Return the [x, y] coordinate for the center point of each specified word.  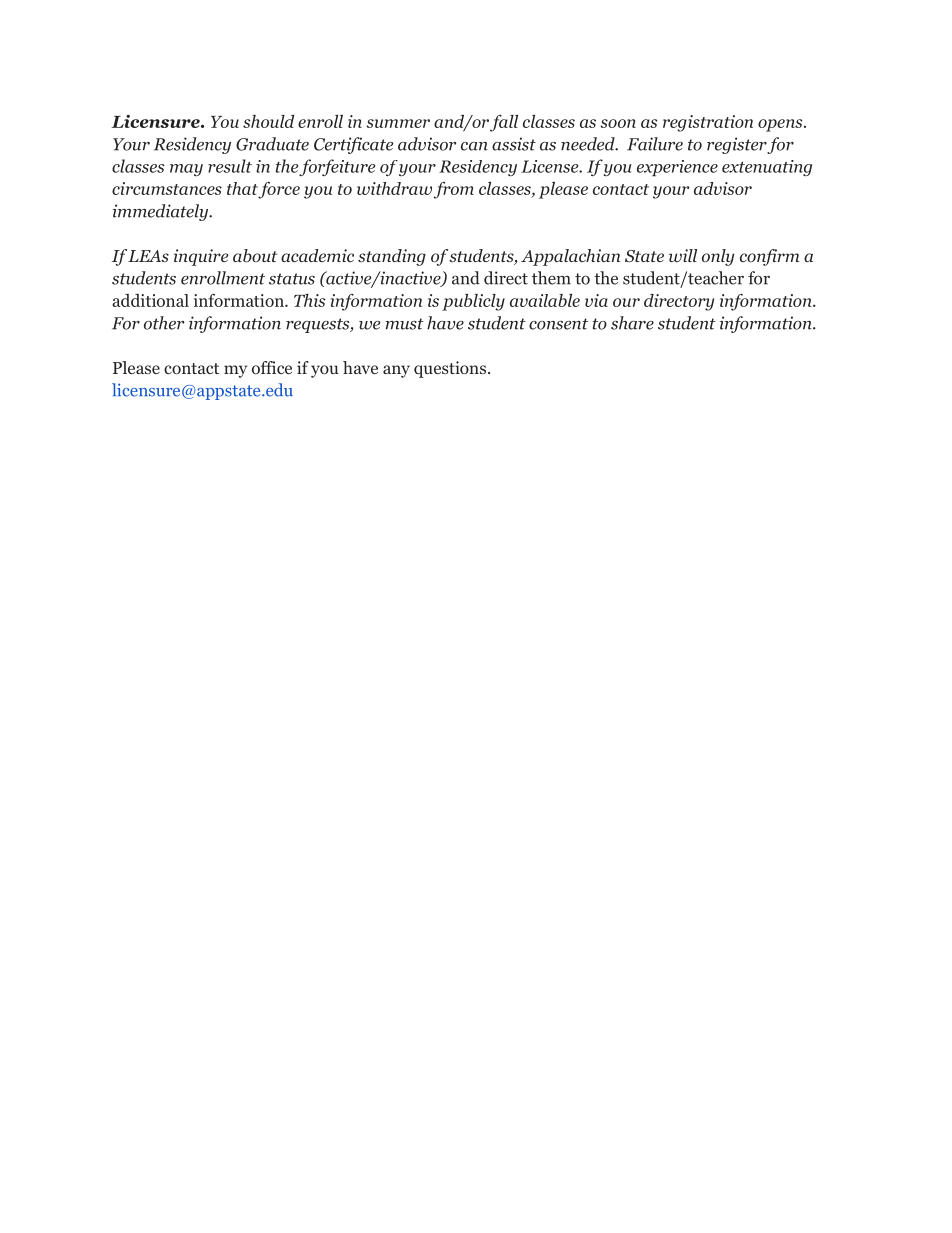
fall [504, 123]
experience [677, 168]
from [454, 190]
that [243, 190]
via [596, 300]
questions [450, 369]
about [255, 256]
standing [392, 257]
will [683, 255]
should [269, 121]
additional [150, 300]
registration [708, 123]
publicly [473, 302]
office [272, 367]
